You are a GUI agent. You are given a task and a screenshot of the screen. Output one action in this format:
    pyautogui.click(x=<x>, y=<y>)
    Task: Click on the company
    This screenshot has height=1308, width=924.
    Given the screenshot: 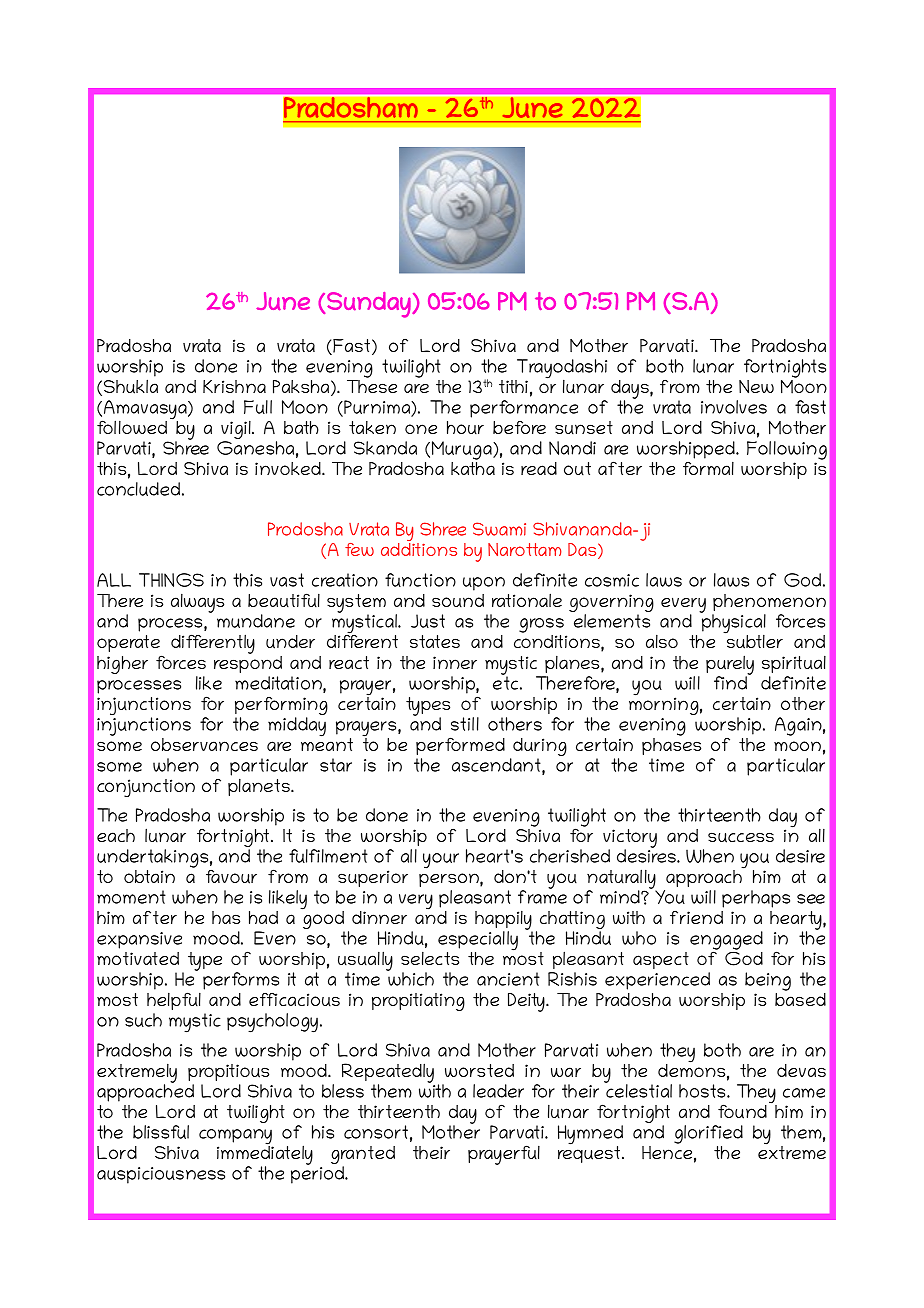 What is the action you would take?
    pyautogui.click(x=236, y=1138)
